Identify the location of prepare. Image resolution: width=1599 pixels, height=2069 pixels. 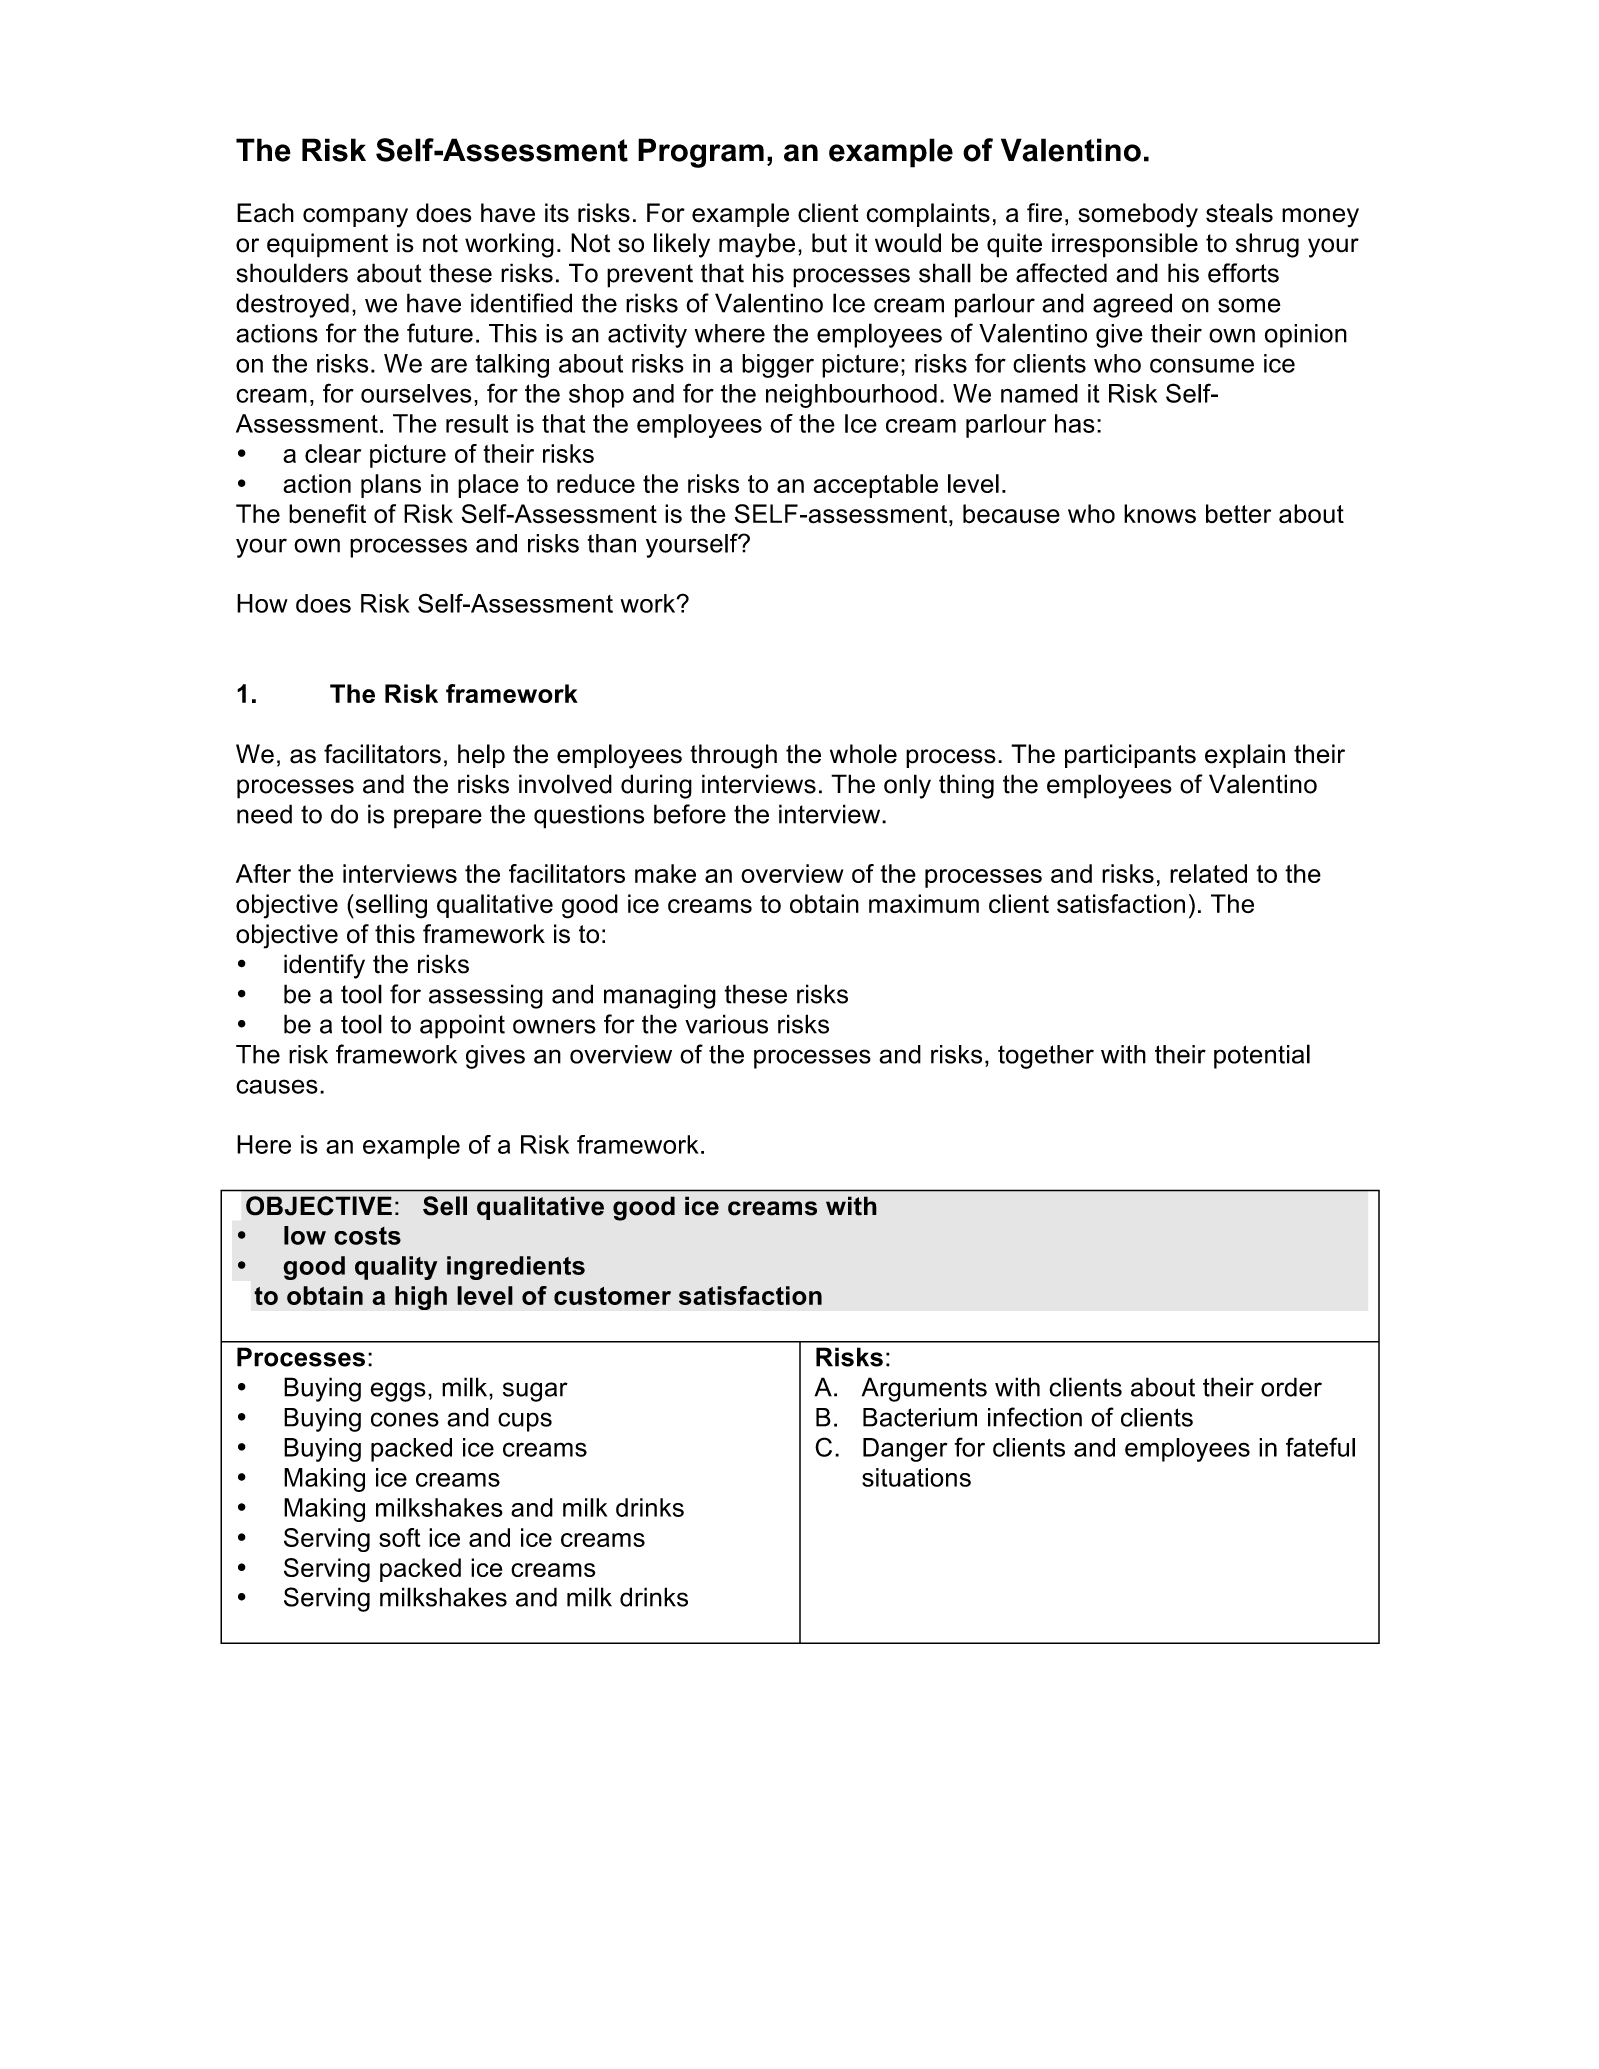
(438, 819).
